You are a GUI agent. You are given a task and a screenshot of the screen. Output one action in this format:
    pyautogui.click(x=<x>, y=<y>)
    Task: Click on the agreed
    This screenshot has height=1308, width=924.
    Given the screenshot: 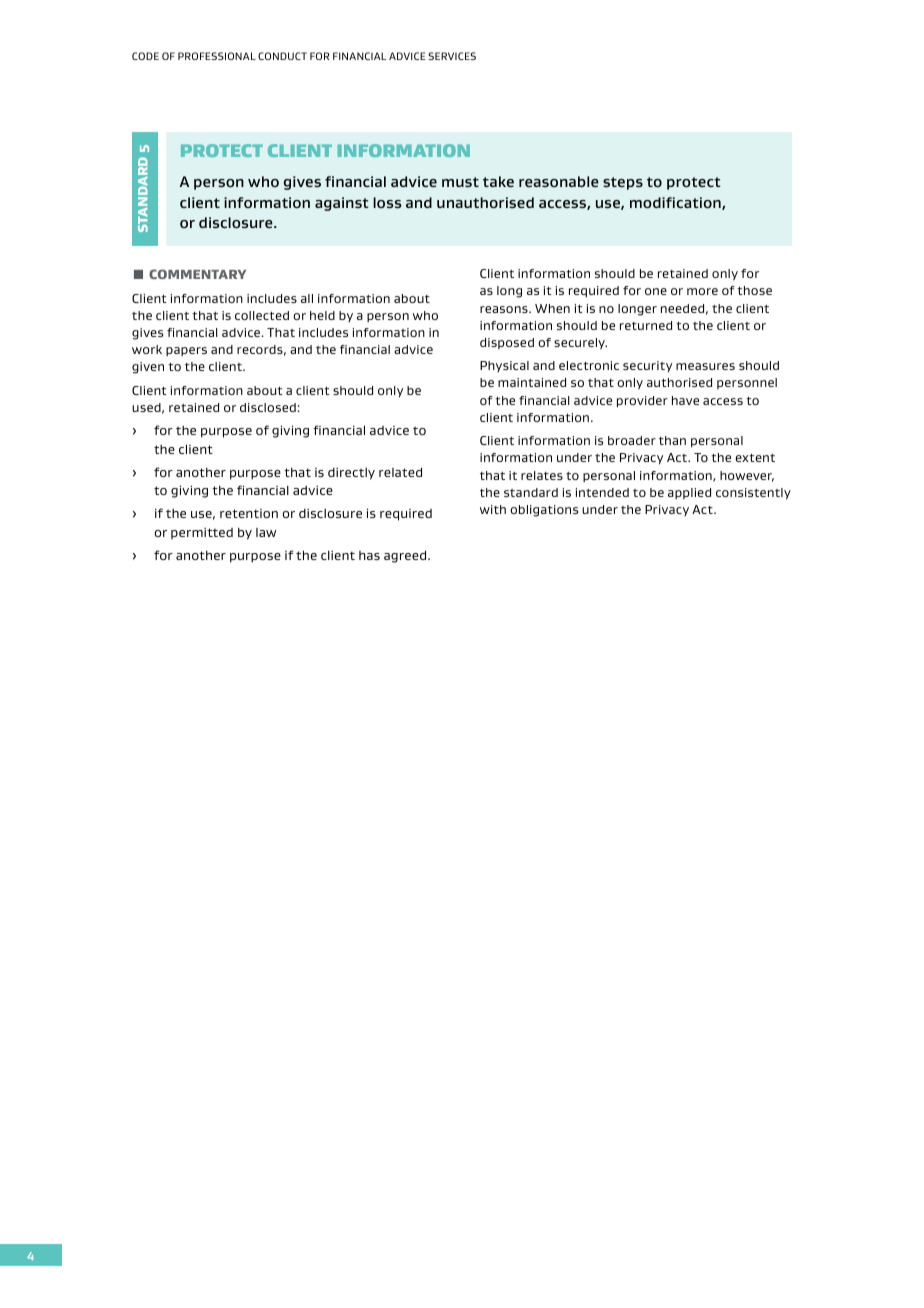 What is the action you would take?
    pyautogui.click(x=406, y=556)
